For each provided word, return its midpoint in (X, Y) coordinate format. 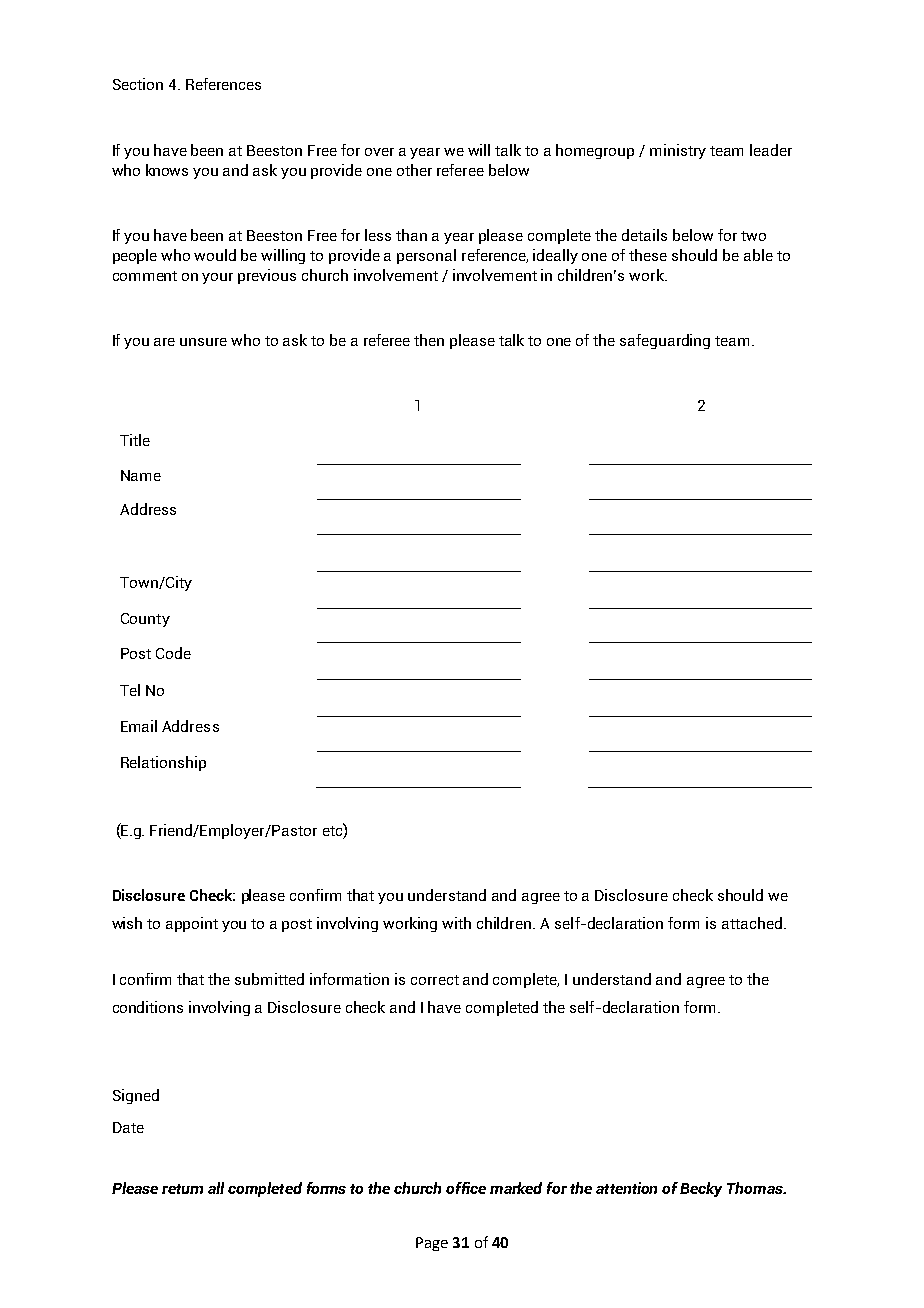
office (466, 1188)
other (414, 170)
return (182, 1189)
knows (167, 170)
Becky (701, 1189)
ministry (678, 151)
